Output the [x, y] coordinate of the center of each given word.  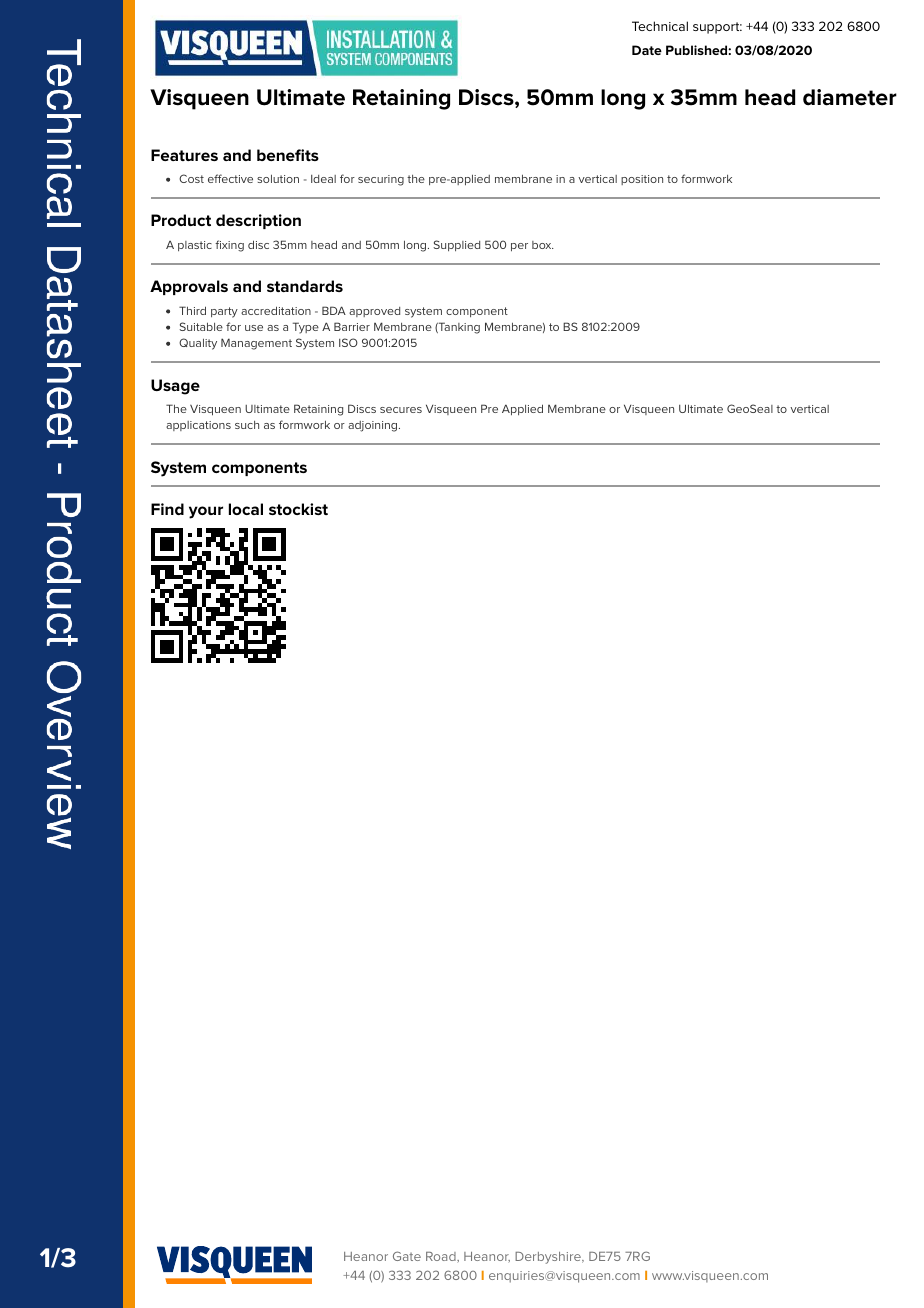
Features [184, 155]
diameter [850, 97]
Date [647, 50]
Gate [407, 1256]
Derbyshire [549, 1258]
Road [442, 1257]
